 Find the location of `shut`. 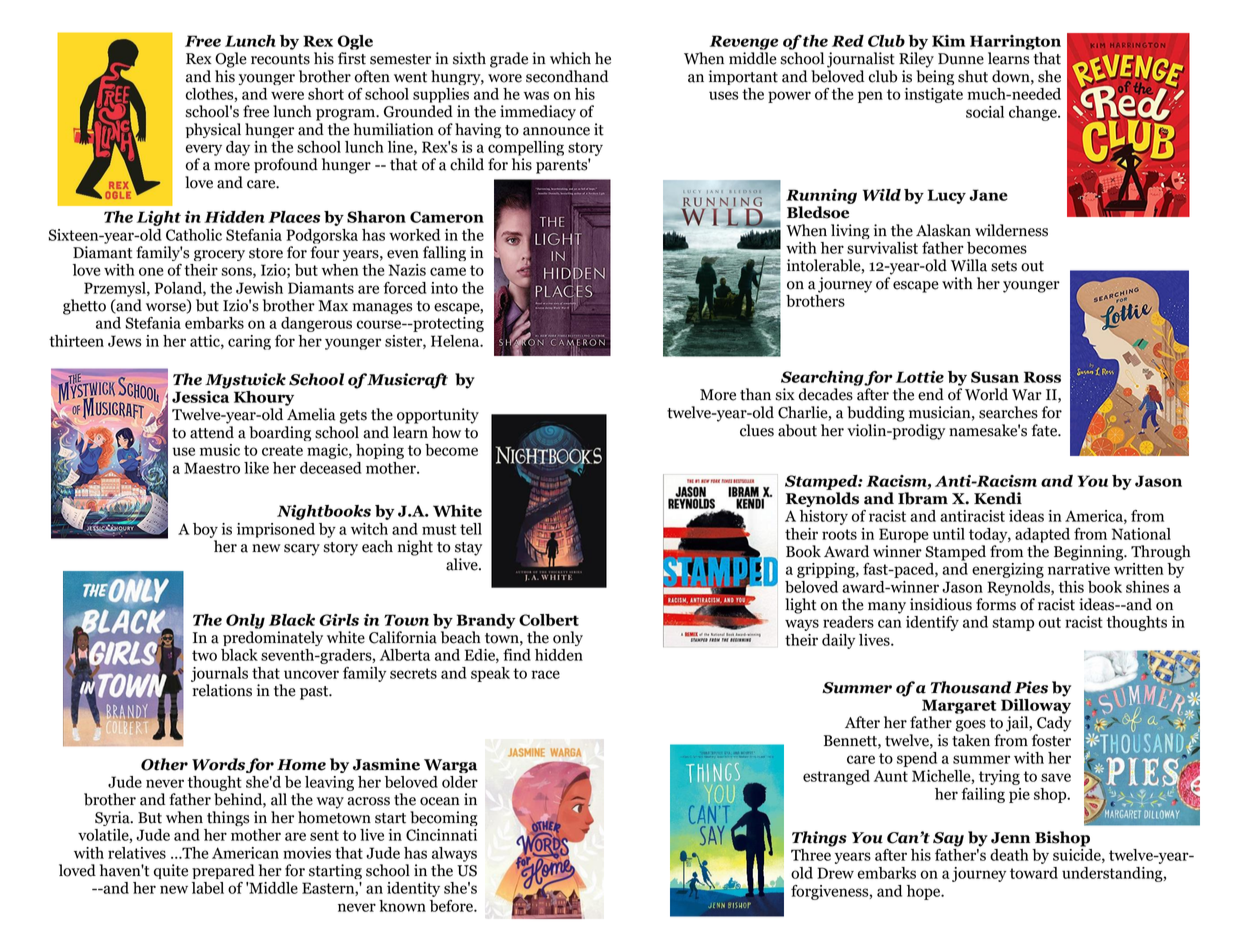

shut is located at coordinates (973, 76).
